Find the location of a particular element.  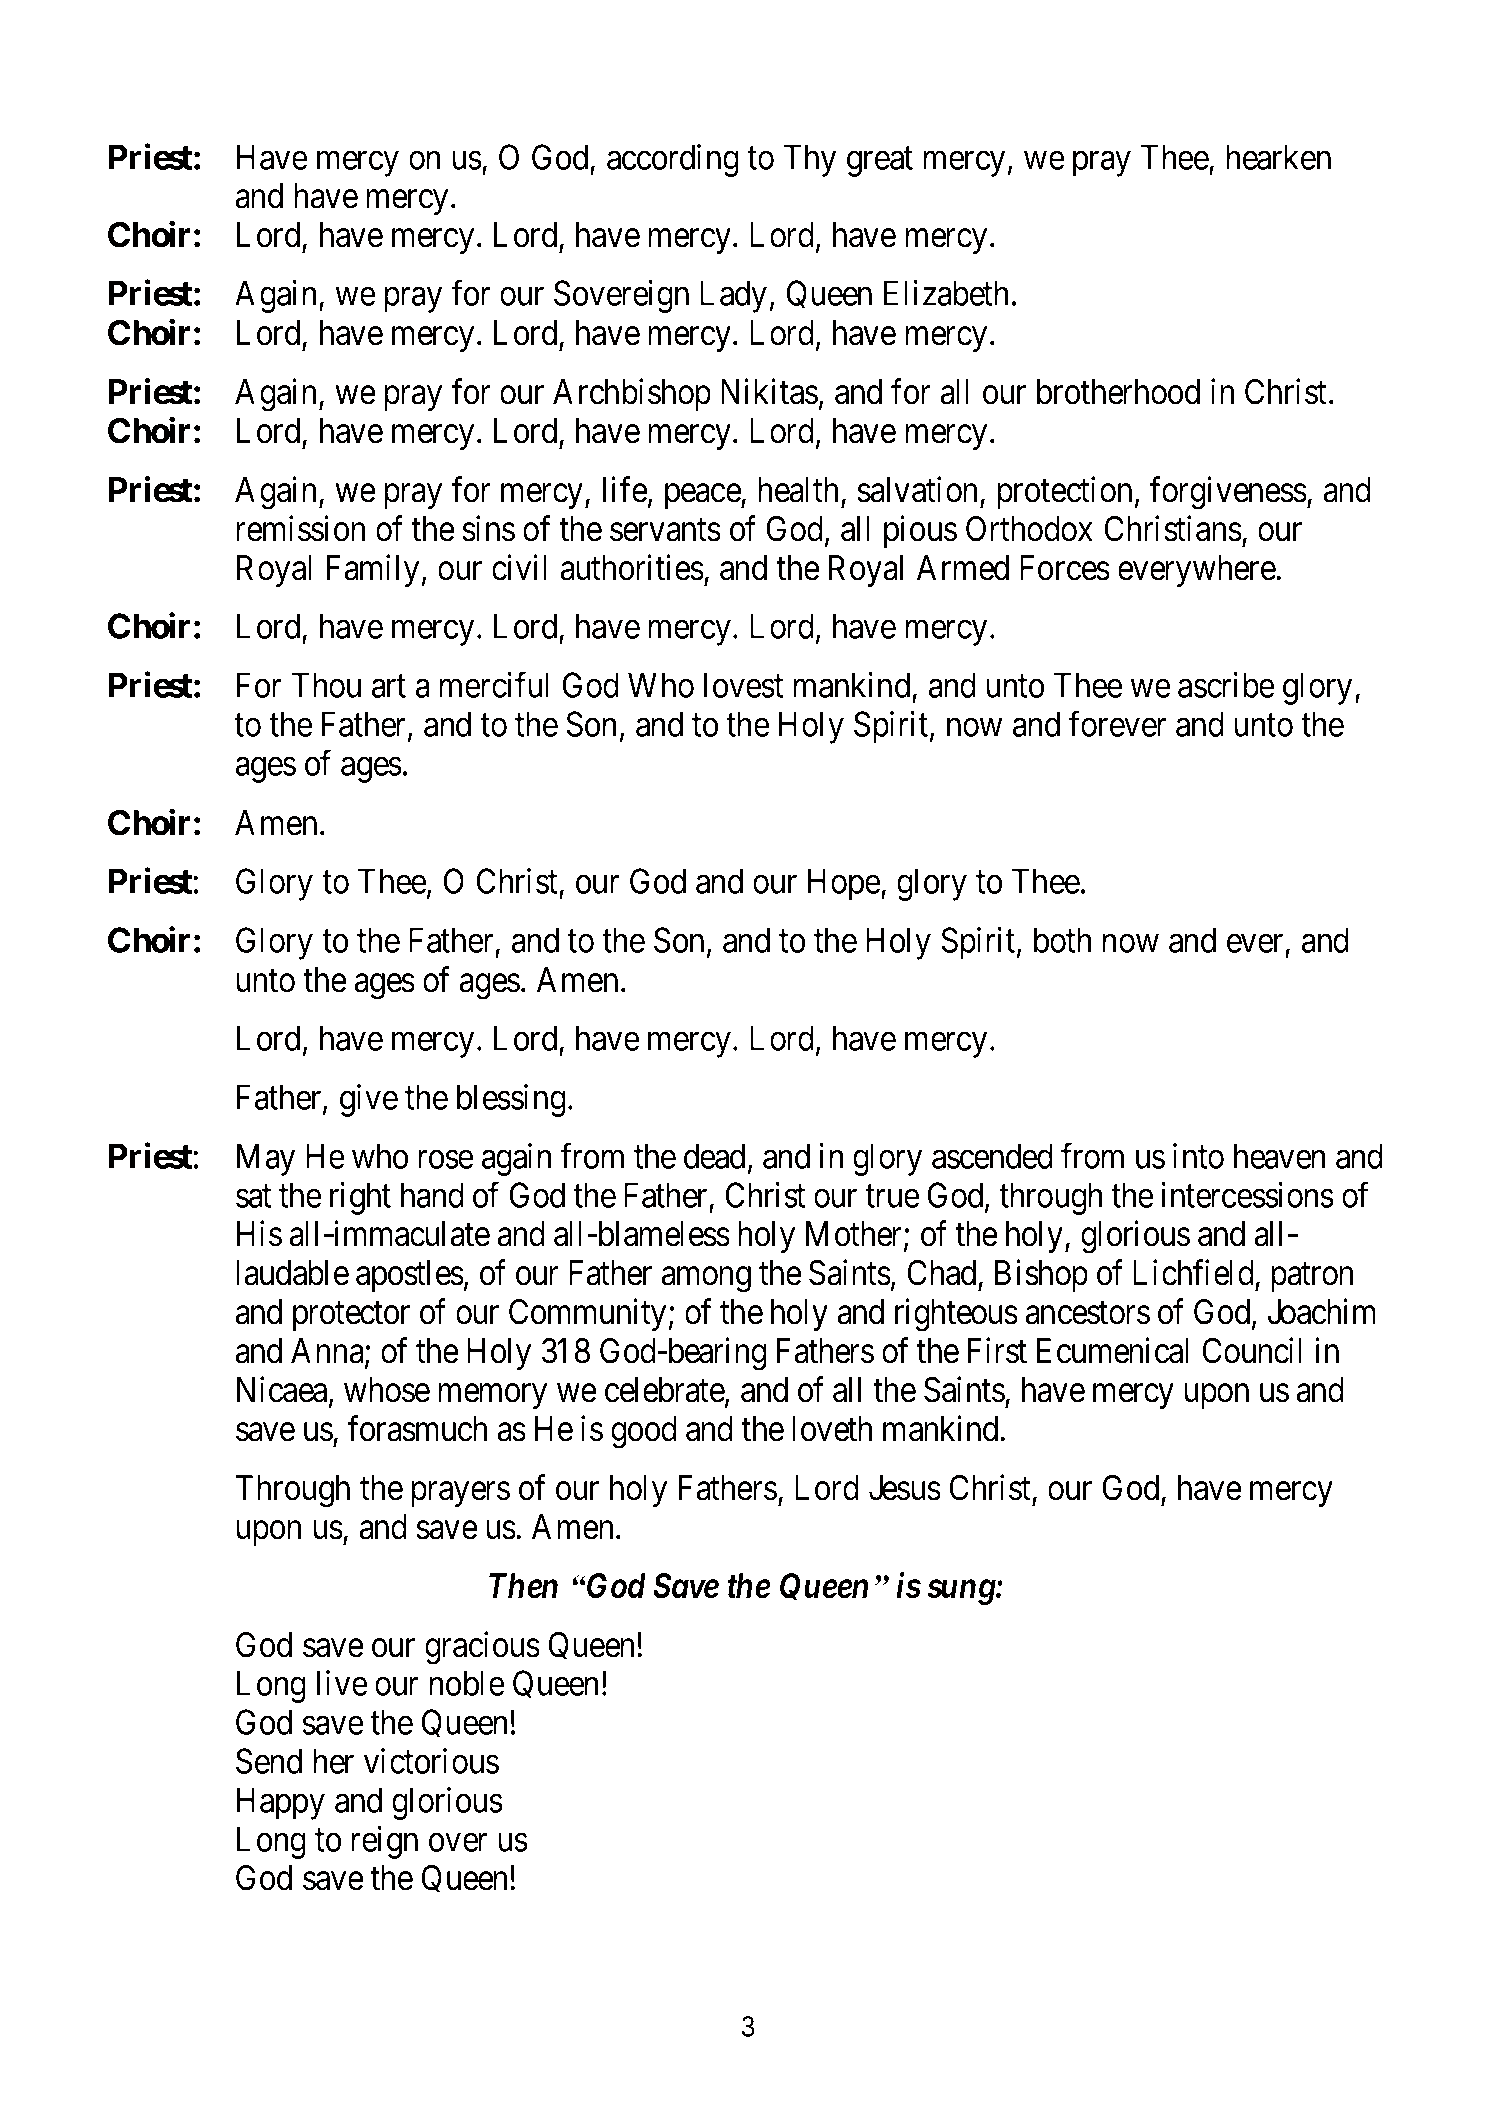

hearken is located at coordinates (1279, 157).
